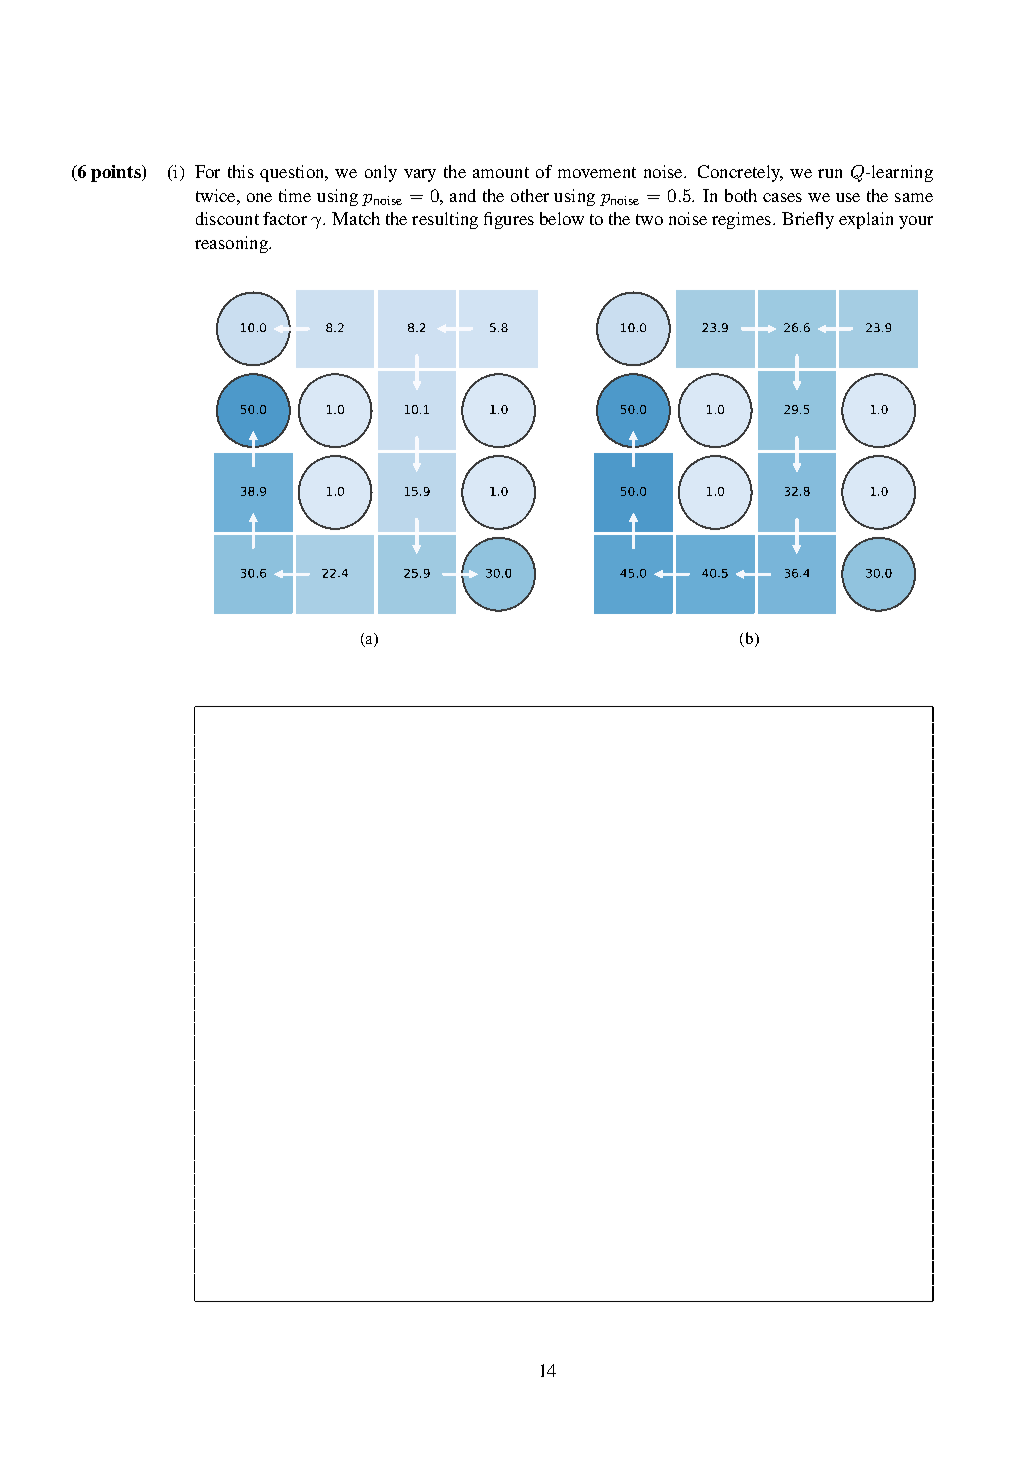  What do you see at coordinates (916, 222) in the screenshot?
I see `your` at bounding box center [916, 222].
